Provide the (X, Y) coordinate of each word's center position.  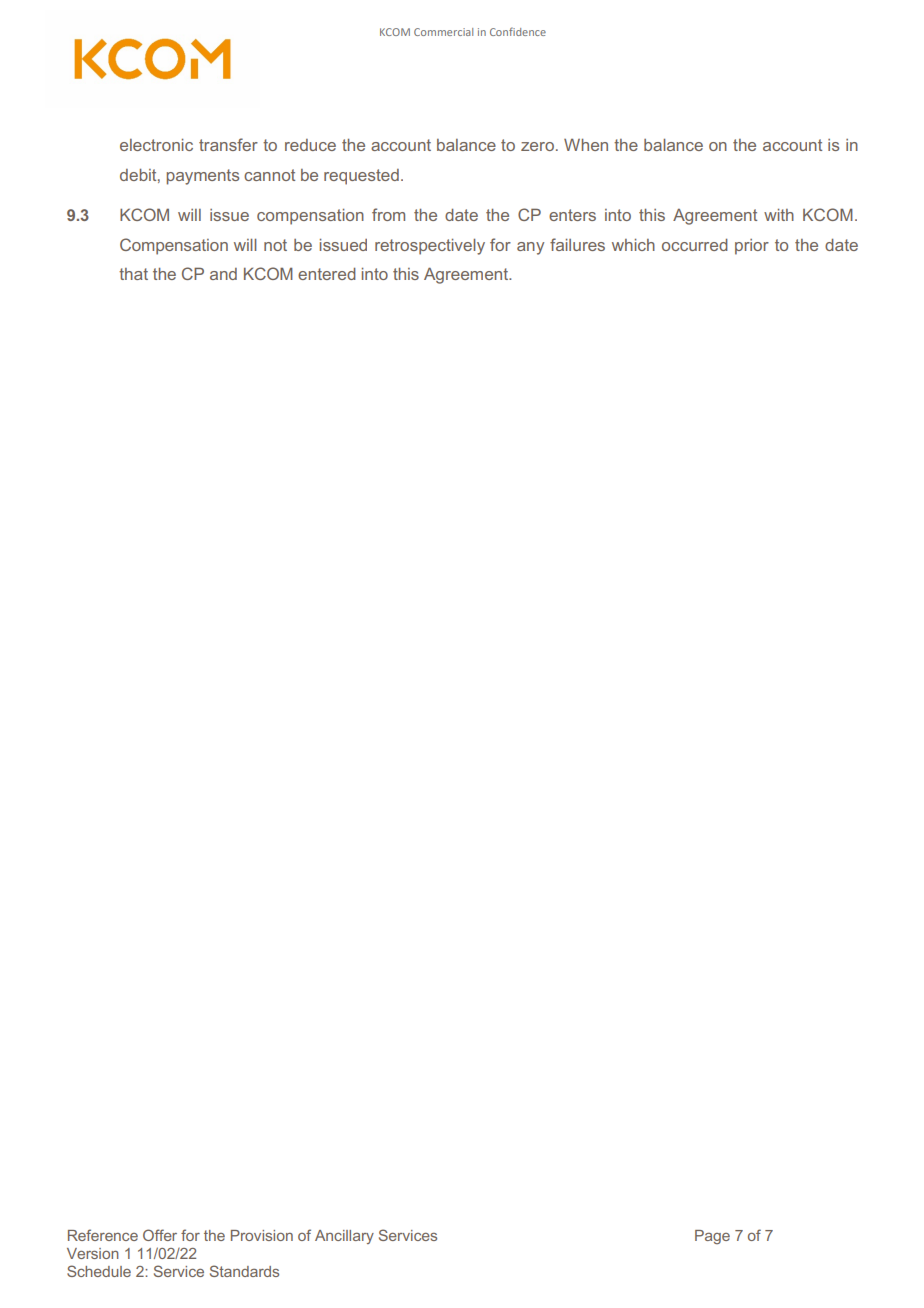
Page (712, 1237)
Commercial (443, 32)
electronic (156, 145)
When (586, 145)
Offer (160, 1235)
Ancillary (344, 1237)
